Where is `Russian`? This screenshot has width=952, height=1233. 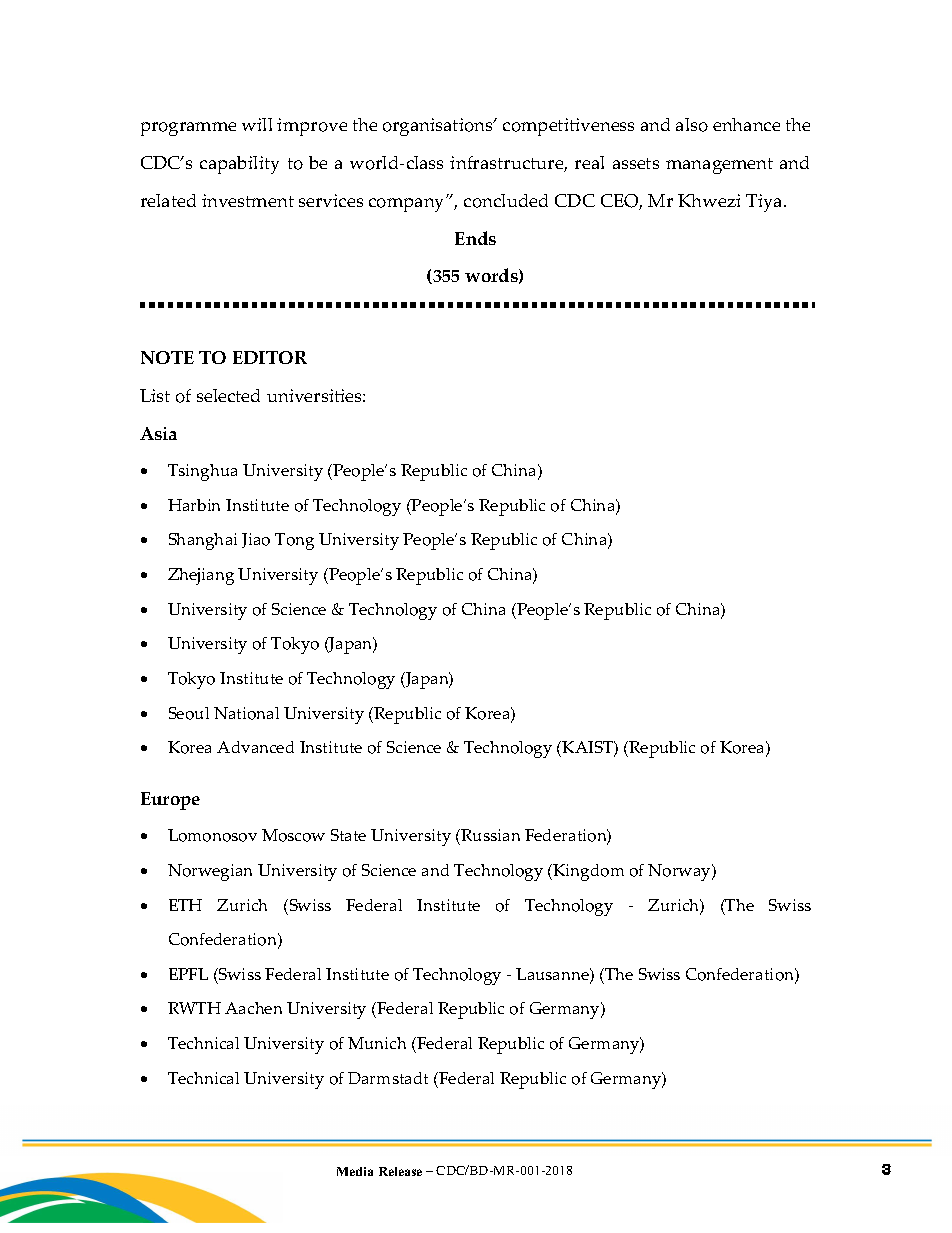
Russian is located at coordinates (489, 837).
